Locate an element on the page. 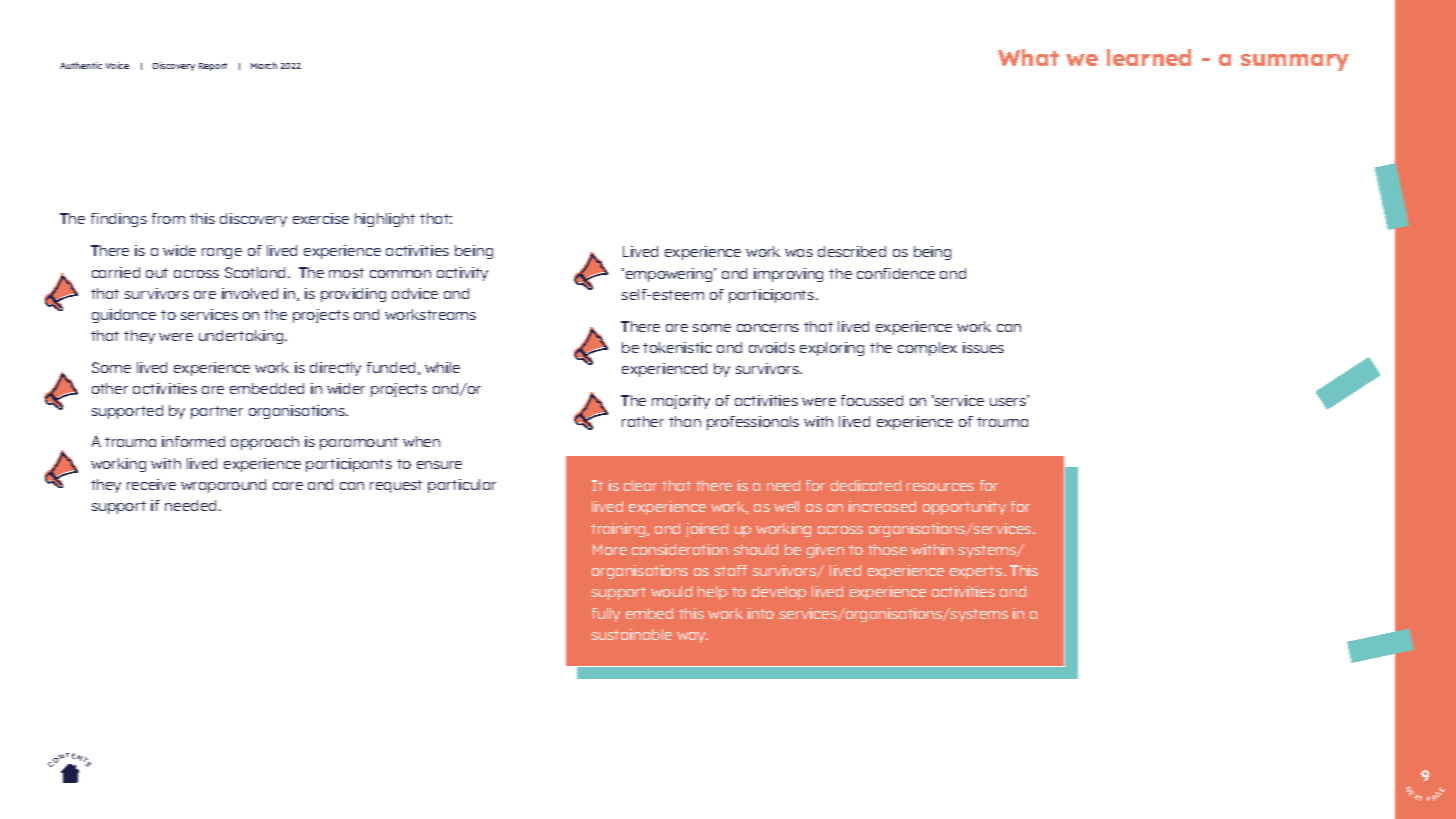 This document has height=819, width=1456. from is located at coordinates (168, 218).
